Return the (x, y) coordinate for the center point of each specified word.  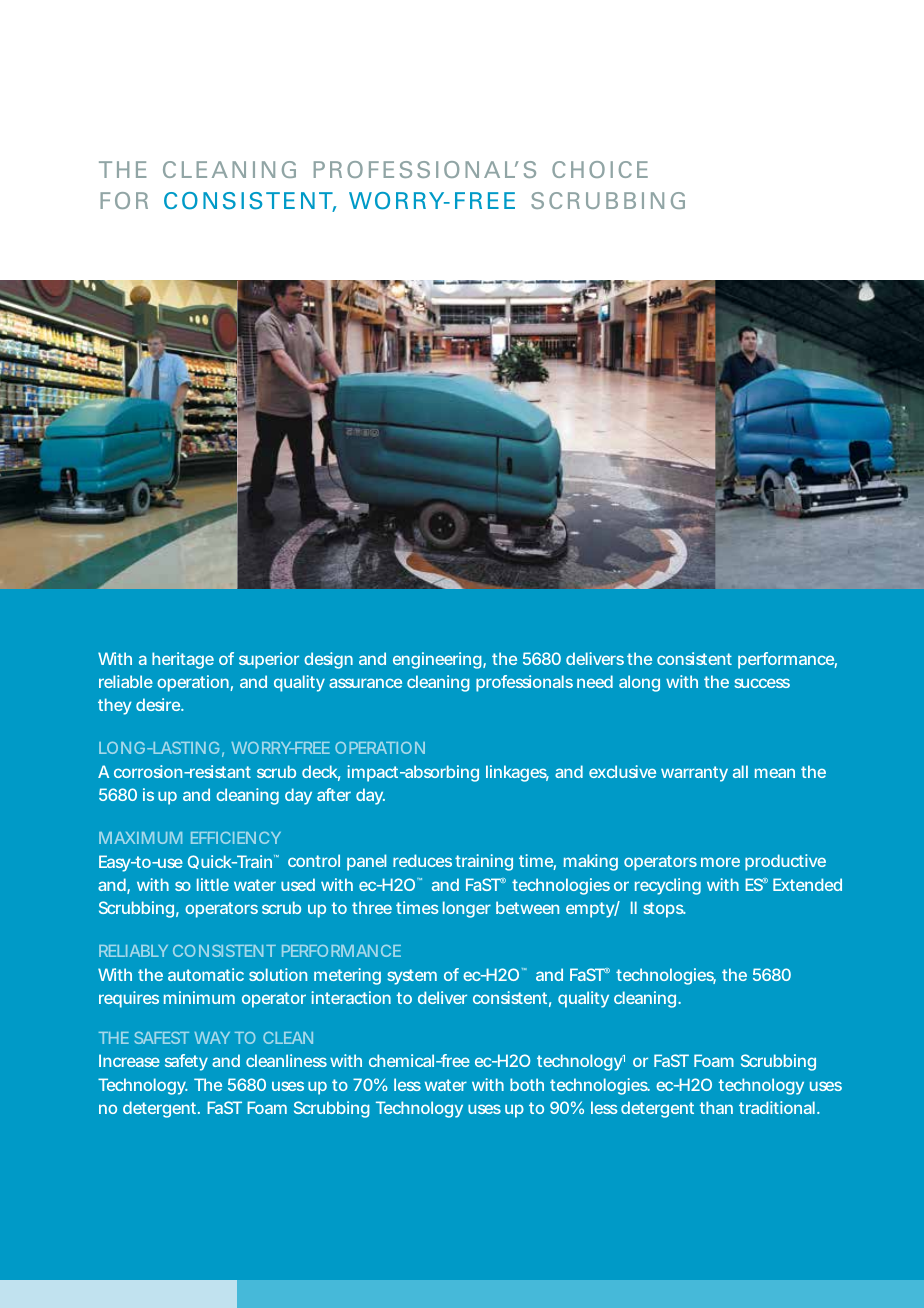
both (527, 1084)
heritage (183, 660)
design (328, 660)
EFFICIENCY (236, 838)
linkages (517, 773)
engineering (438, 660)
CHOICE (600, 169)
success (762, 683)
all (740, 771)
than (716, 1107)
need (595, 681)
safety (186, 1062)
